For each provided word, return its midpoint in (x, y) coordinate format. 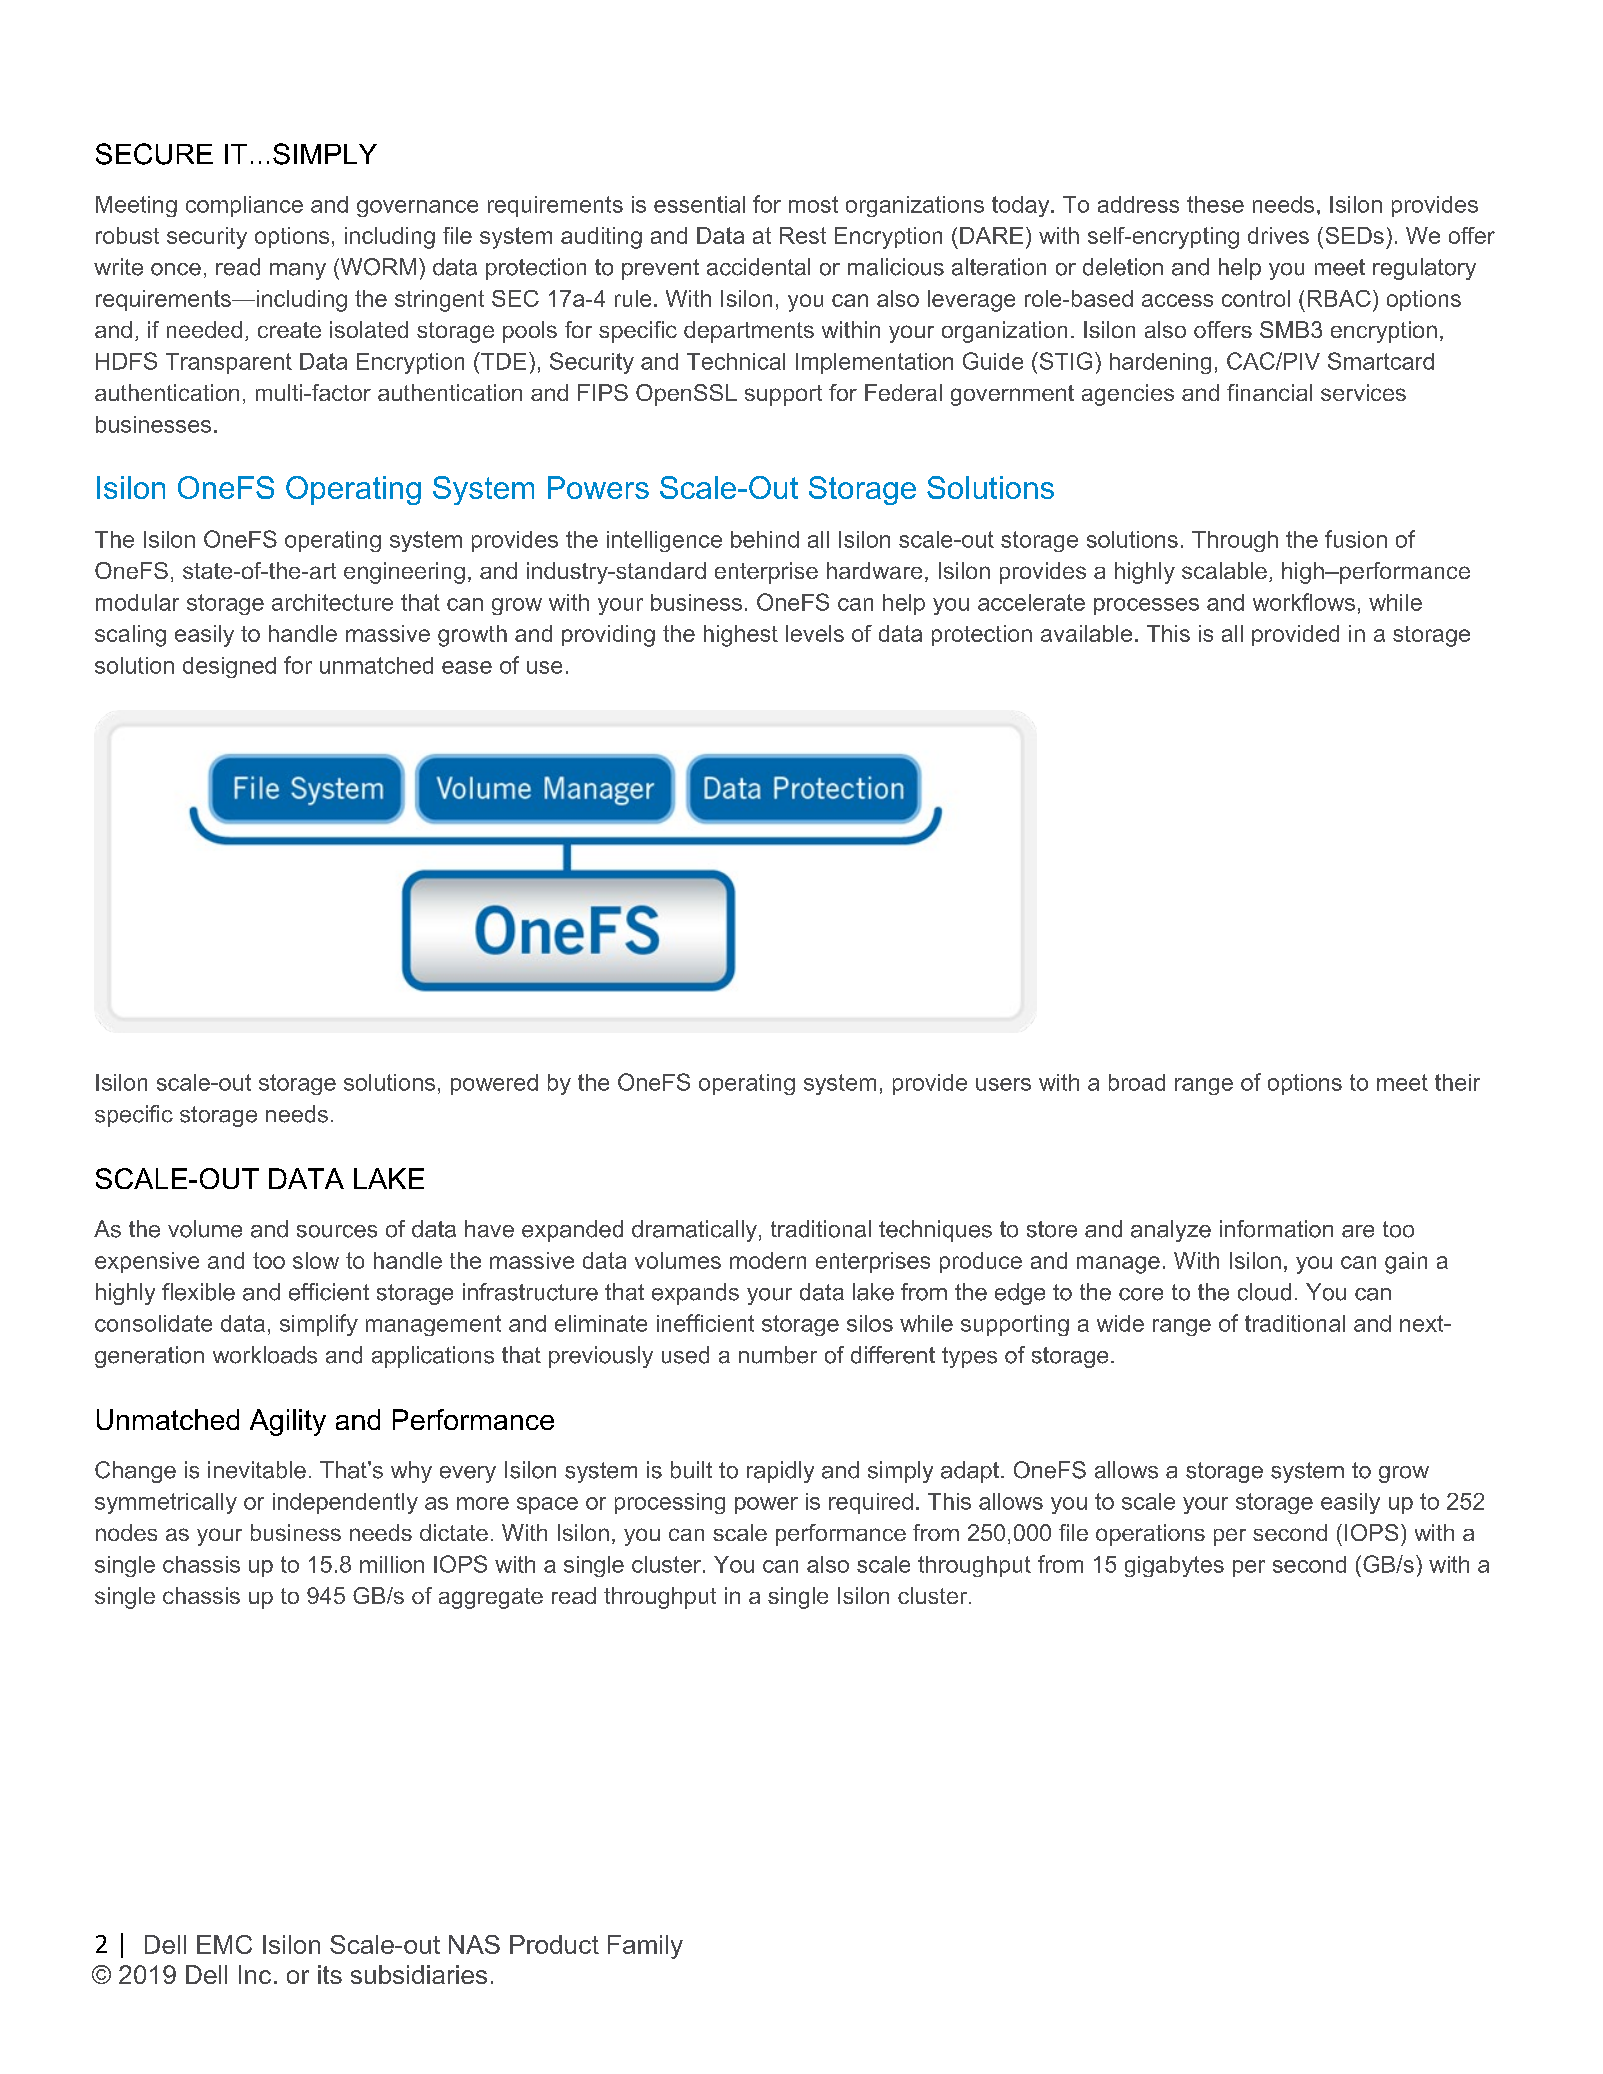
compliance (244, 206)
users (1003, 1084)
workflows (1304, 602)
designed (229, 667)
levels (815, 633)
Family (645, 1947)
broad (1137, 1082)
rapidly (780, 1472)
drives (1278, 235)
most (813, 204)
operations (1150, 1535)
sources (337, 1231)
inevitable (257, 1470)
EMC (224, 1944)
